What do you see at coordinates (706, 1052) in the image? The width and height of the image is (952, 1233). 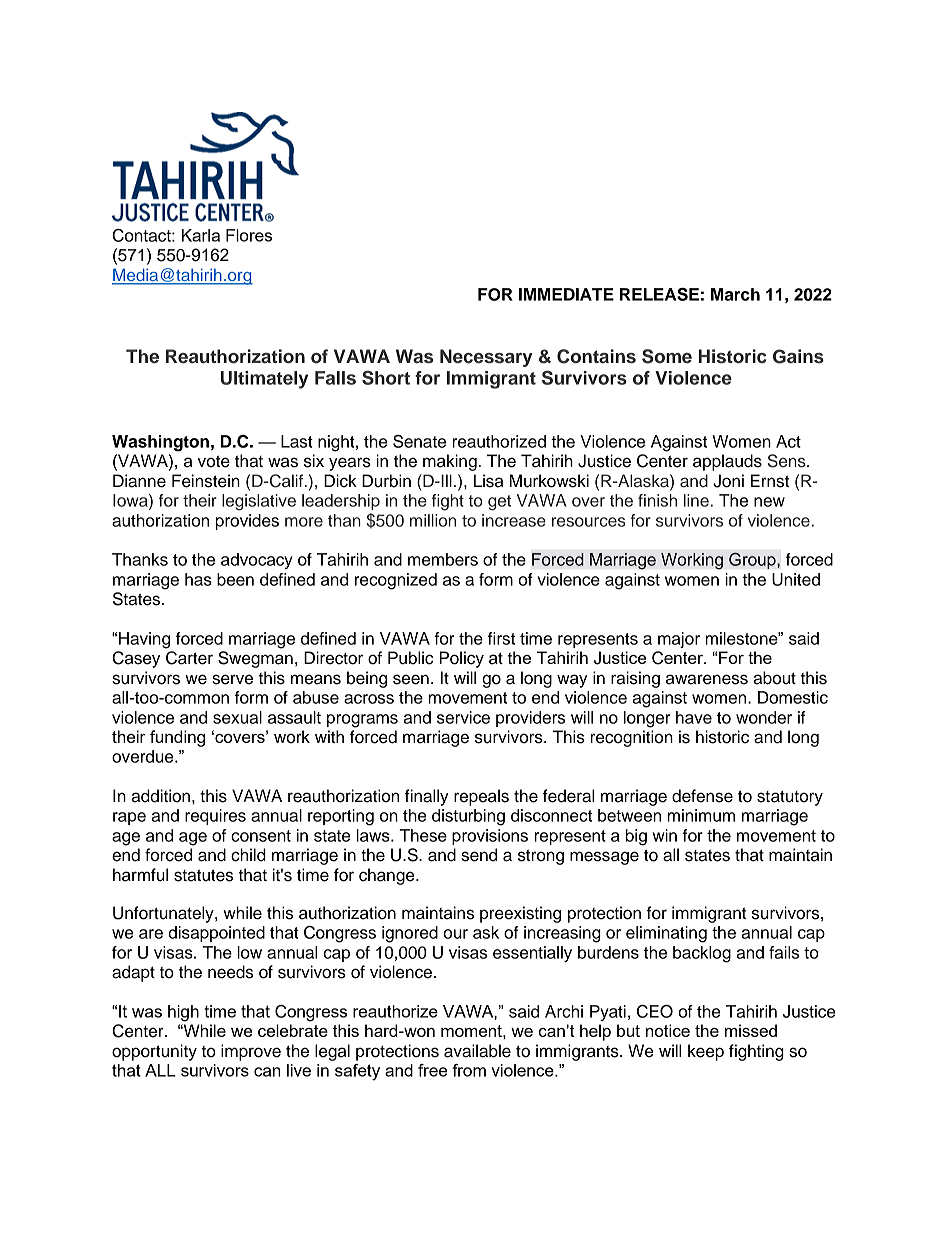 I see `keep` at bounding box center [706, 1052].
